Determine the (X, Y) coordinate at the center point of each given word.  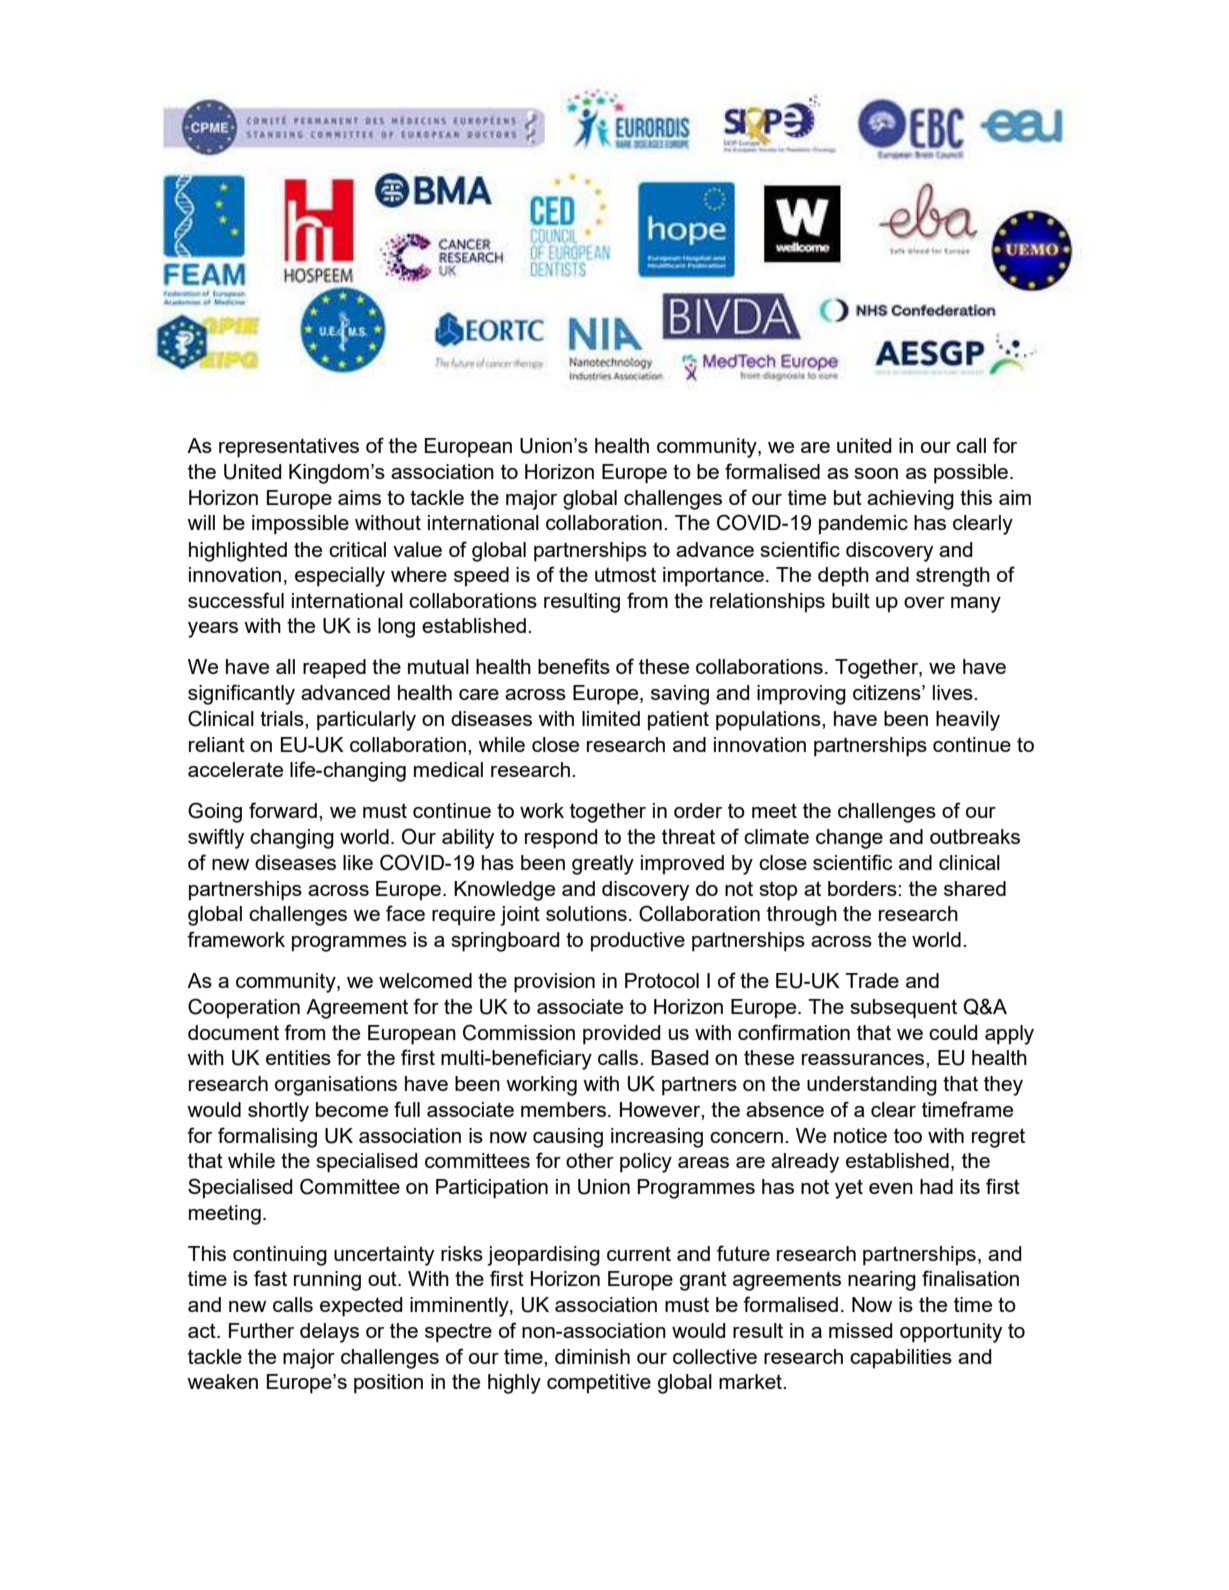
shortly (278, 1112)
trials (283, 718)
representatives (289, 448)
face (405, 913)
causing (568, 1138)
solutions (586, 913)
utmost (625, 574)
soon (876, 473)
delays (329, 1333)
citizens (888, 692)
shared (975, 888)
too (908, 1135)
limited (611, 718)
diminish (592, 1356)
